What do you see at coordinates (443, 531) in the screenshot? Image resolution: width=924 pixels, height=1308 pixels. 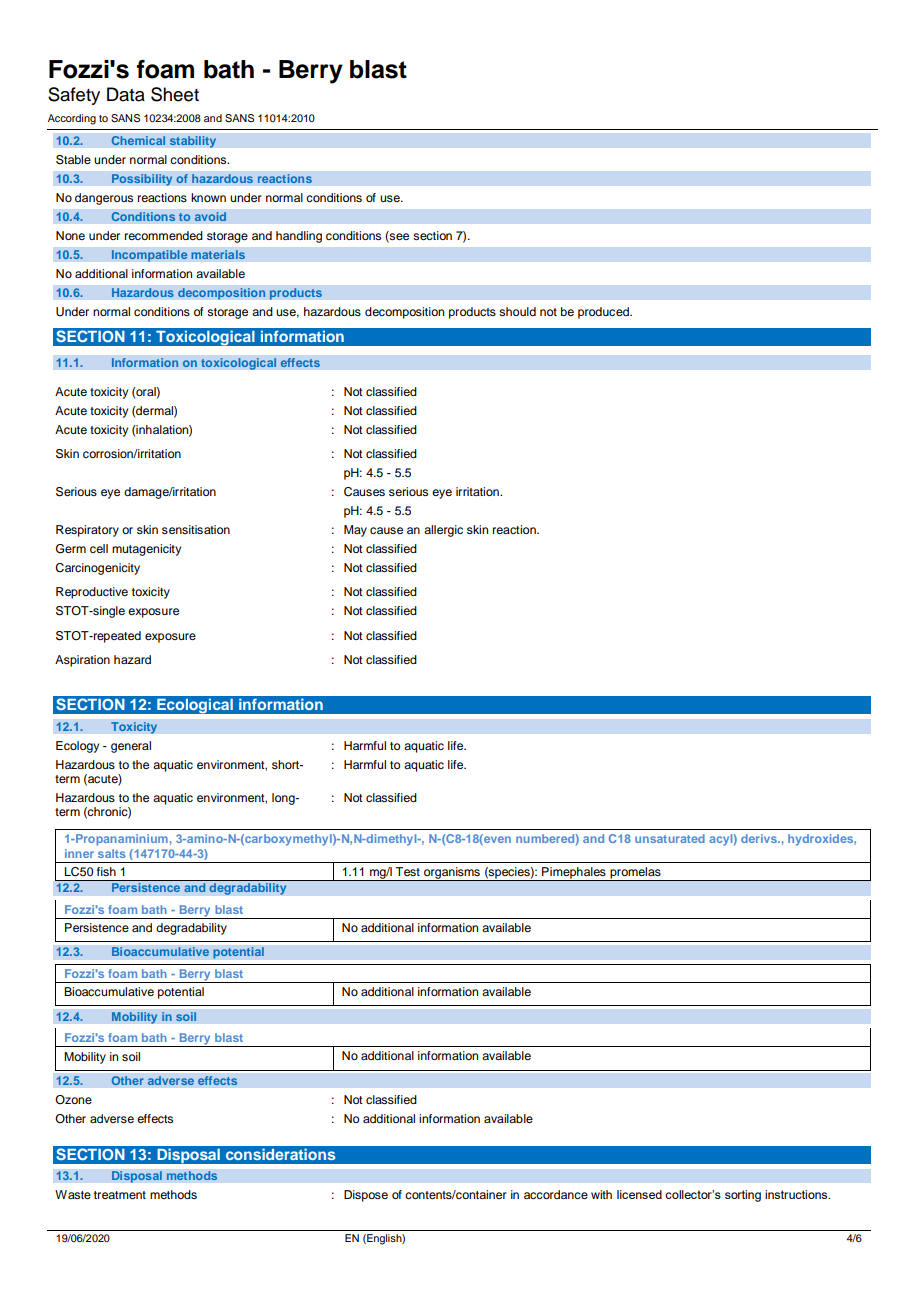 I see `allergic` at bounding box center [443, 531].
